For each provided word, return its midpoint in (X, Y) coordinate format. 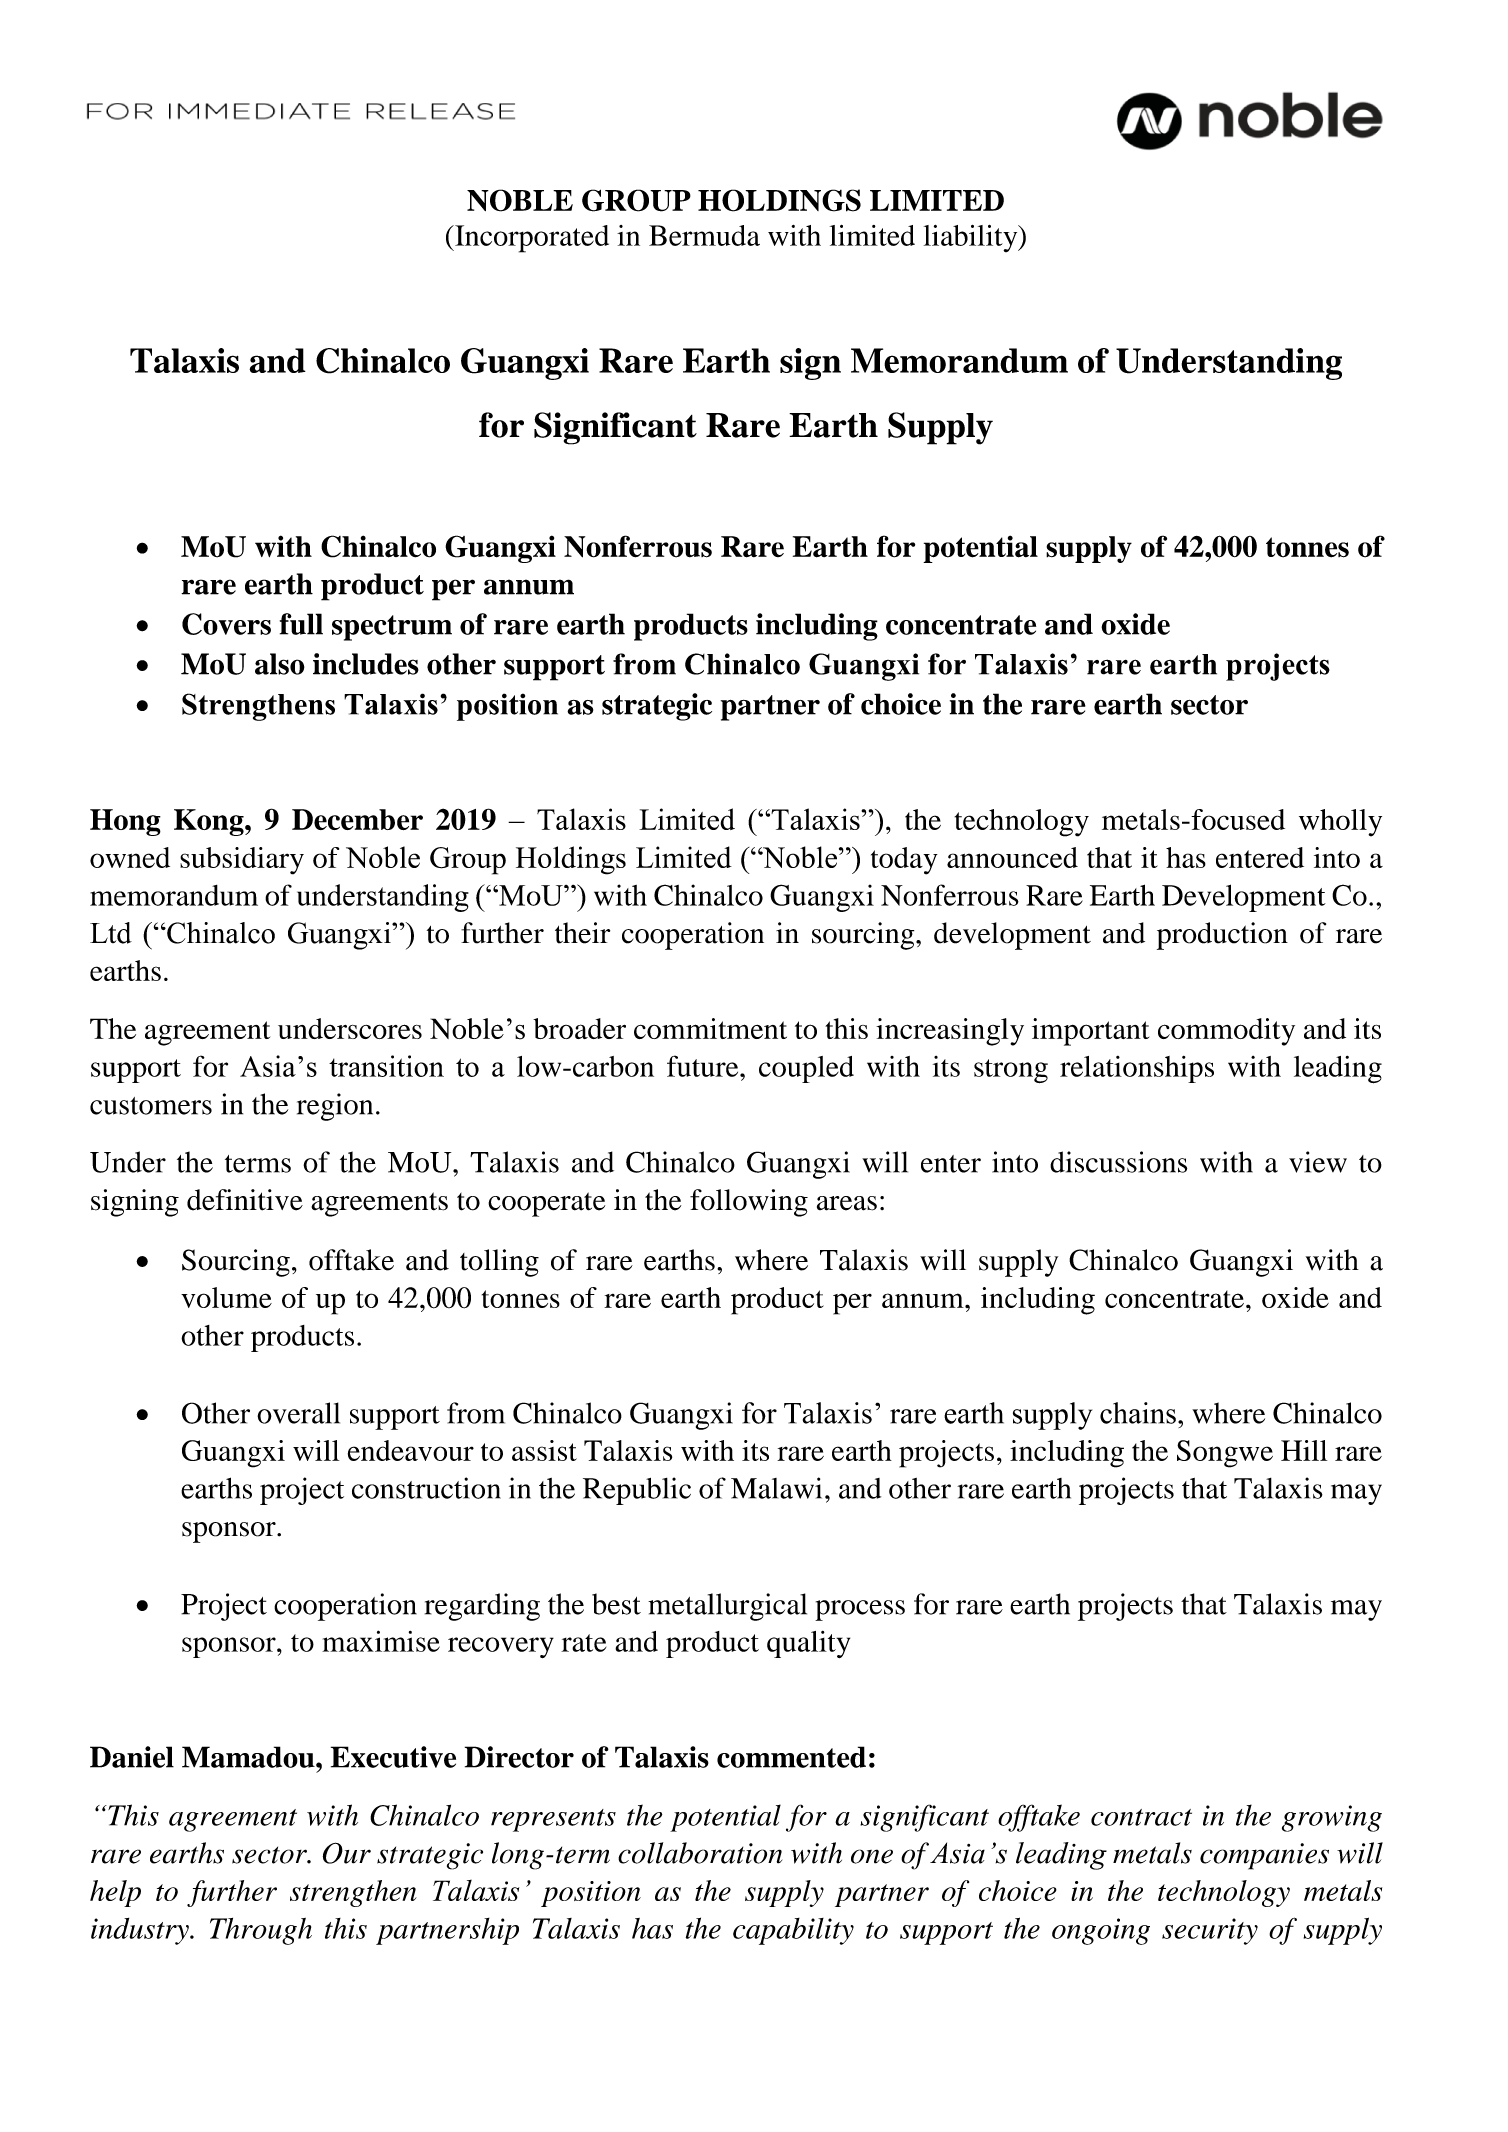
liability (972, 238)
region (335, 1107)
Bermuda (704, 235)
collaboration (700, 1853)
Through (261, 1931)
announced (1012, 857)
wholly (1340, 823)
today (904, 861)
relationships (1137, 1069)
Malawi (776, 1488)
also (280, 664)
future (704, 1066)
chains (1138, 1413)
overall (298, 1413)
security (1210, 1931)
